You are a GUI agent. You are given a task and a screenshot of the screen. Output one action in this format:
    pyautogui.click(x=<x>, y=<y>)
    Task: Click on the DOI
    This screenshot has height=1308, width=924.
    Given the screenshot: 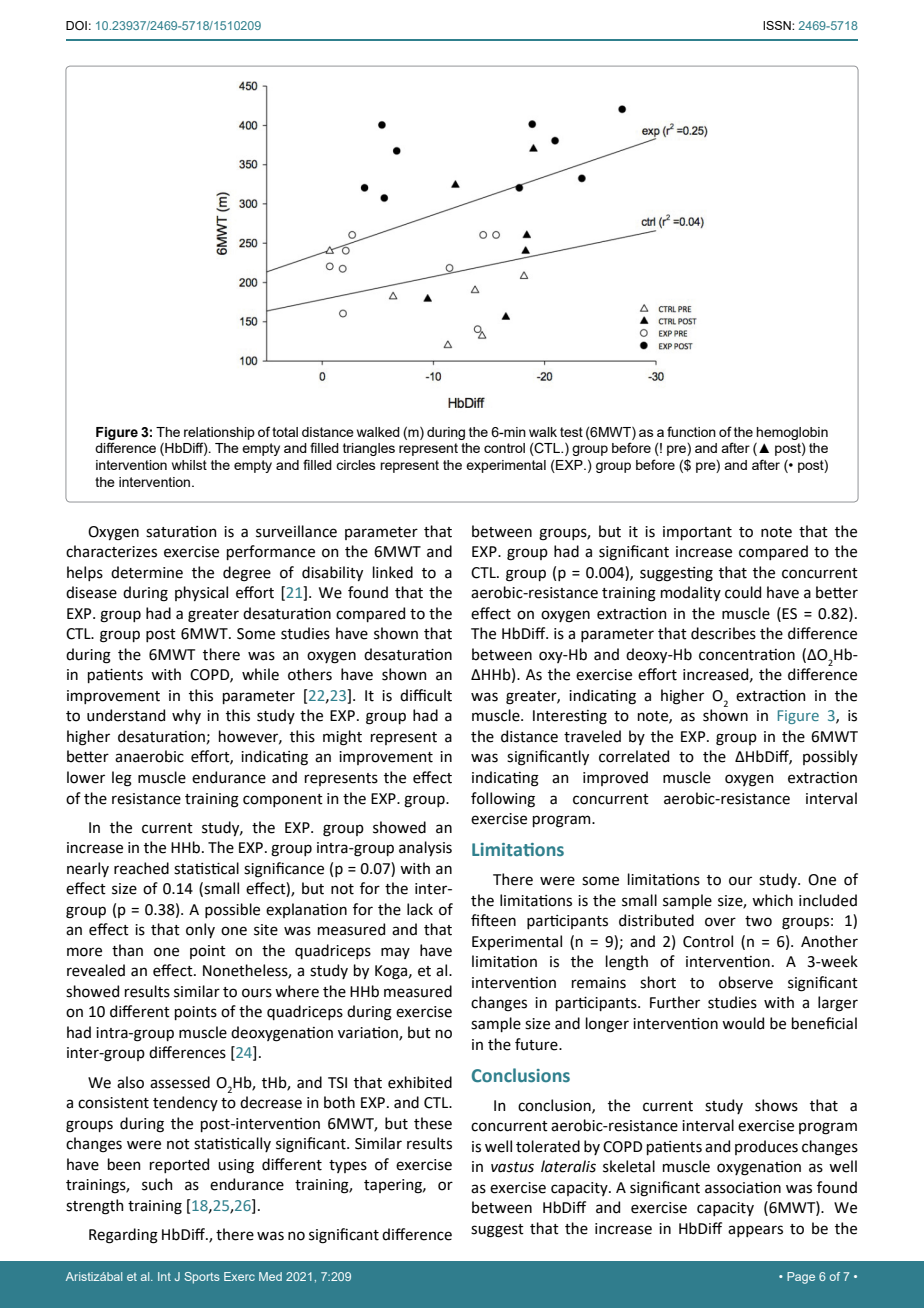 What is the action you would take?
    pyautogui.click(x=76, y=25)
